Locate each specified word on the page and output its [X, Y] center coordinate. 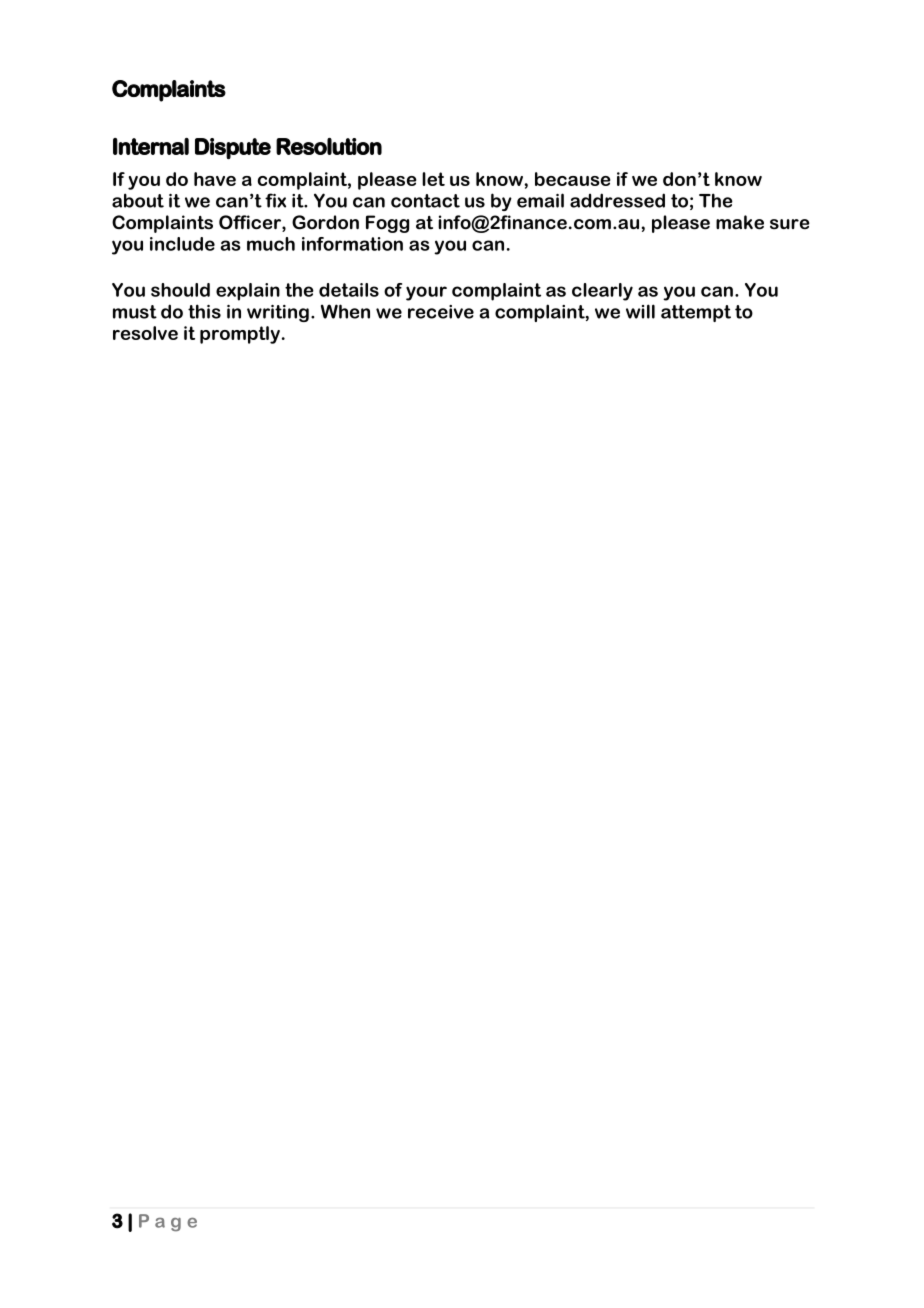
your [426, 293]
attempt [696, 313]
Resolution [329, 146]
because [573, 179]
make [740, 222]
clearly [602, 292]
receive [441, 312]
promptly [240, 335]
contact [425, 201]
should [180, 290]
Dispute [233, 148]
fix [275, 200]
